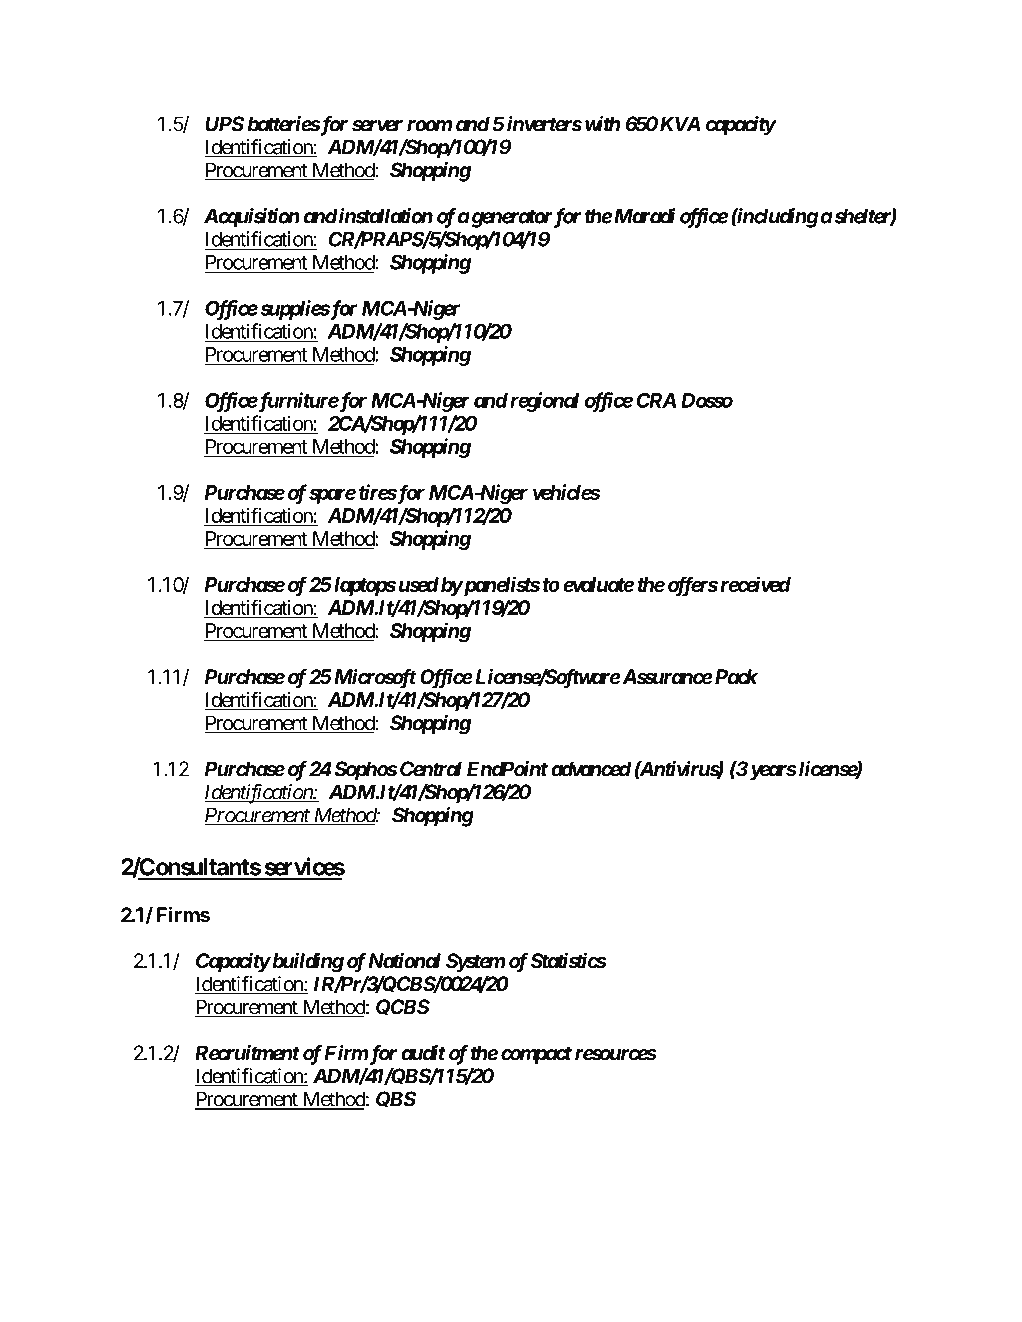  I want to click on server, so click(377, 126).
